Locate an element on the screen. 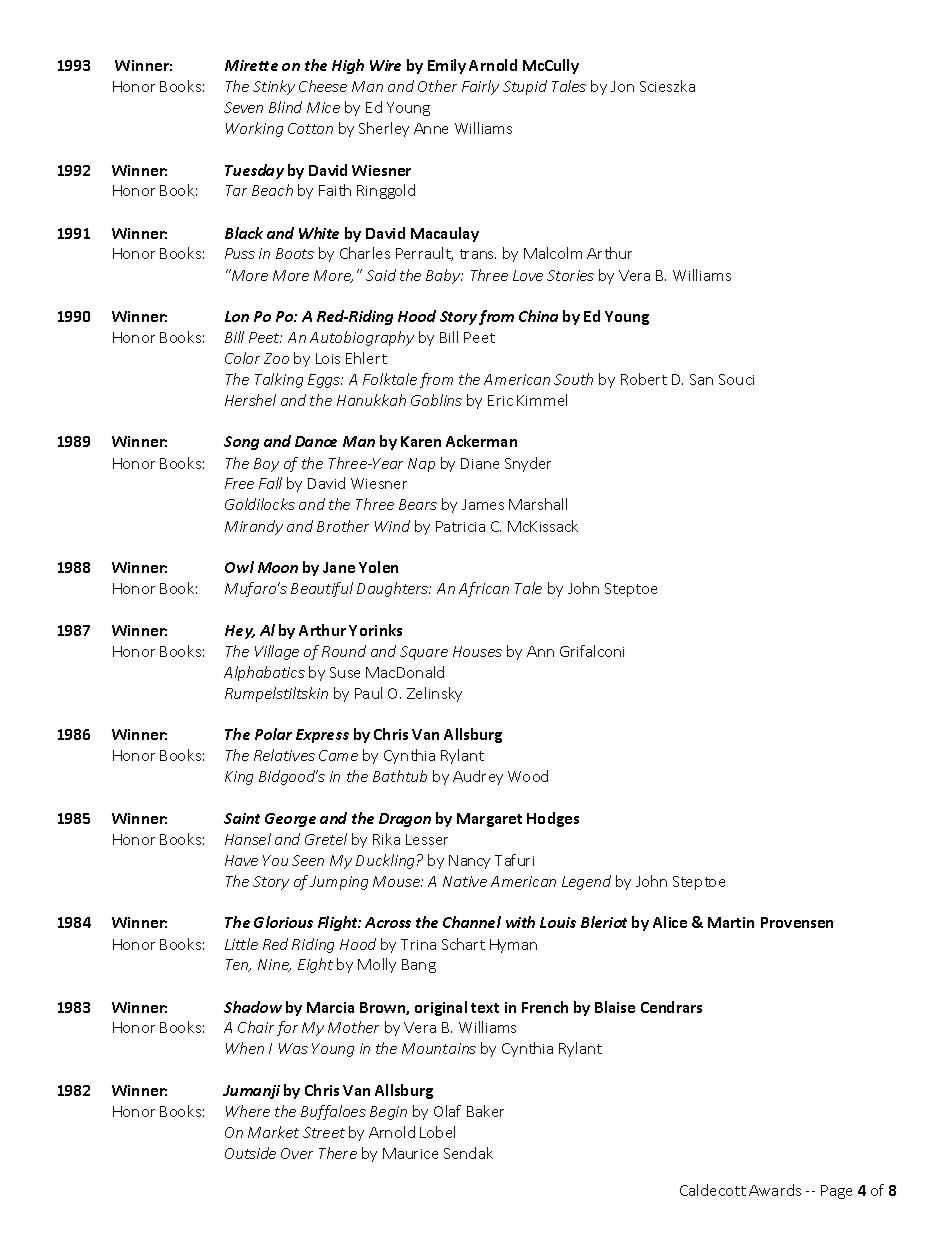 The image size is (952, 1233). Stupid is located at coordinates (525, 87).
